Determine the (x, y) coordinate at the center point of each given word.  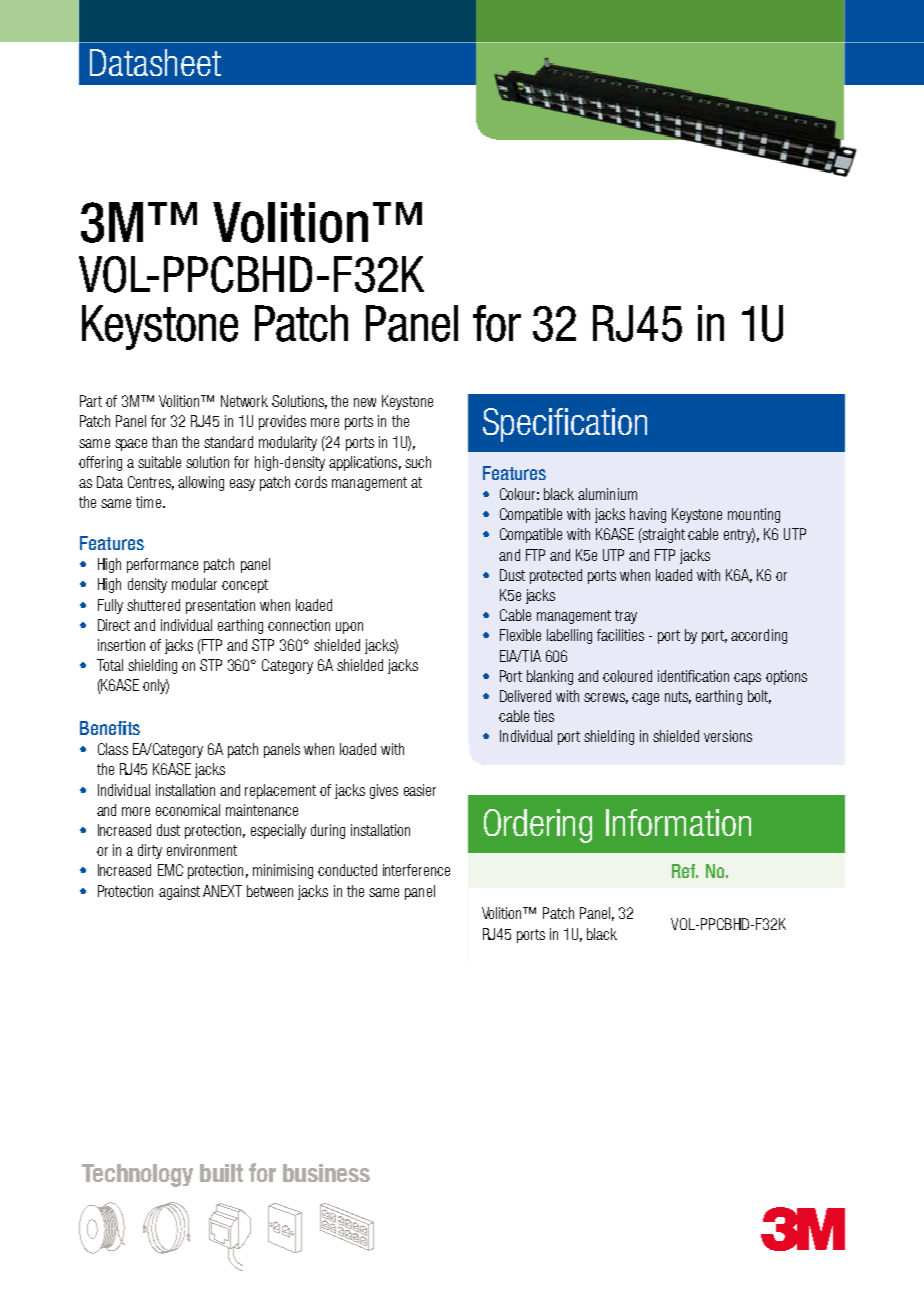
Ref (685, 871)
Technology (137, 1175)
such (418, 462)
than (164, 442)
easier (420, 790)
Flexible (520, 635)
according (759, 636)
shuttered (153, 605)
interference (416, 870)
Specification (565, 425)
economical (188, 810)
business (326, 1173)
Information (678, 822)
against (179, 892)
